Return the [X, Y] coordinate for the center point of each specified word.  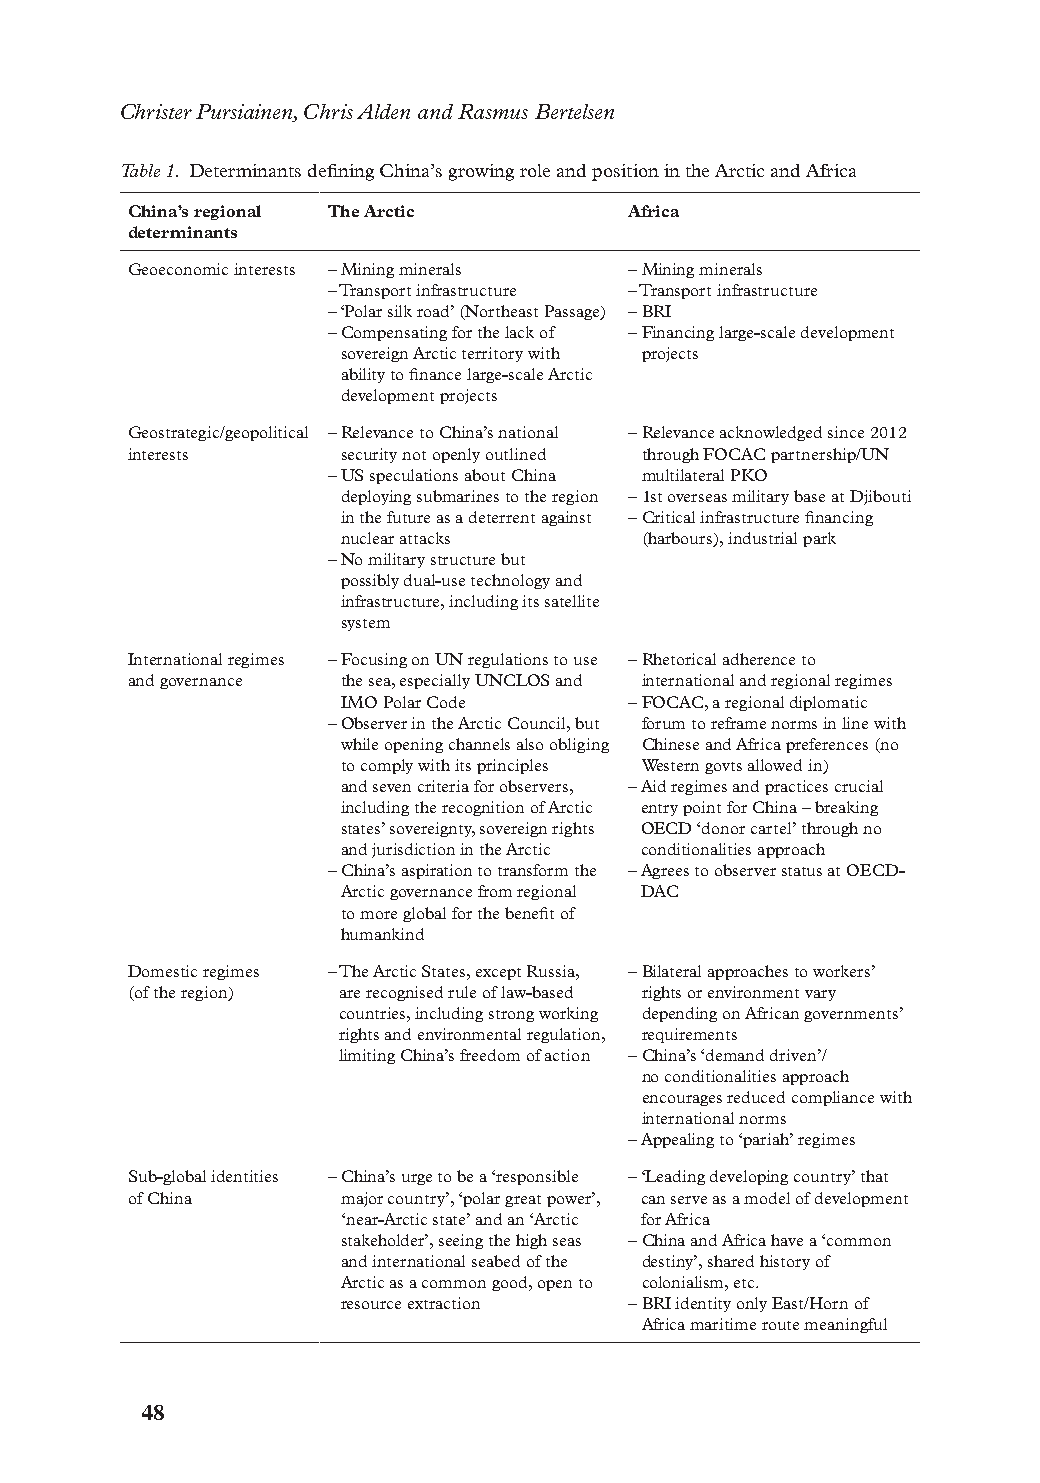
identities [244, 1176]
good [511, 1283]
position [625, 172]
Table [141, 170]
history [785, 1262]
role [535, 170]
